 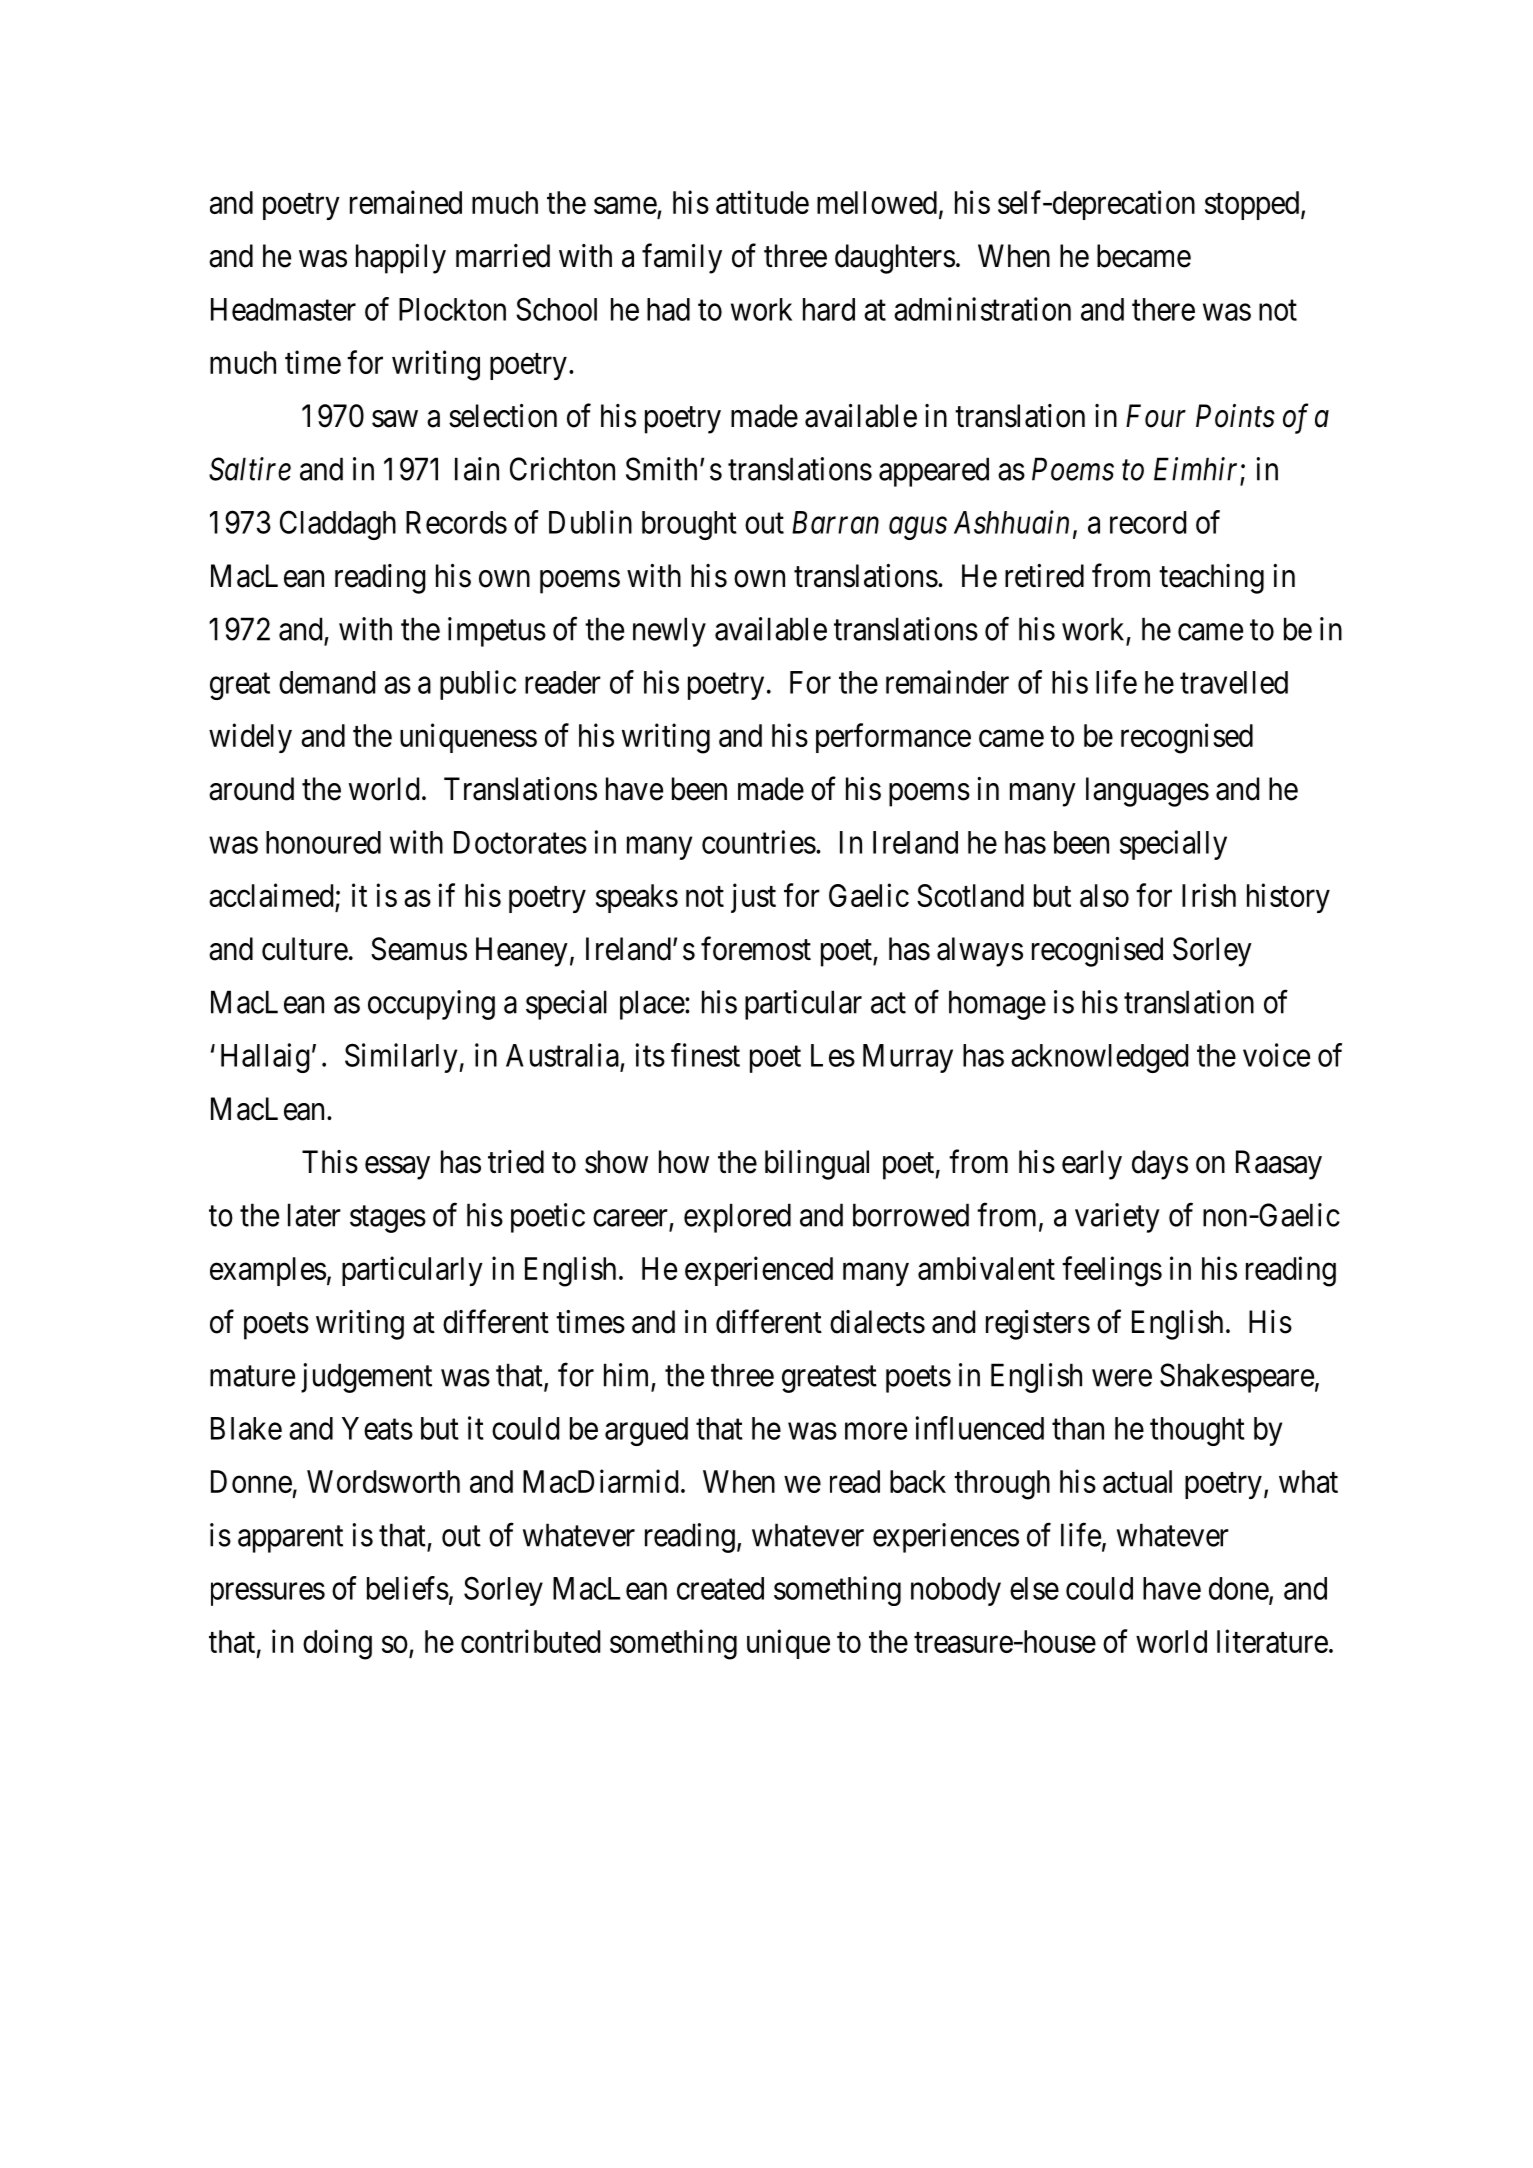 What do you see at coordinates (689, 525) in the page?
I see `brought` at bounding box center [689, 525].
